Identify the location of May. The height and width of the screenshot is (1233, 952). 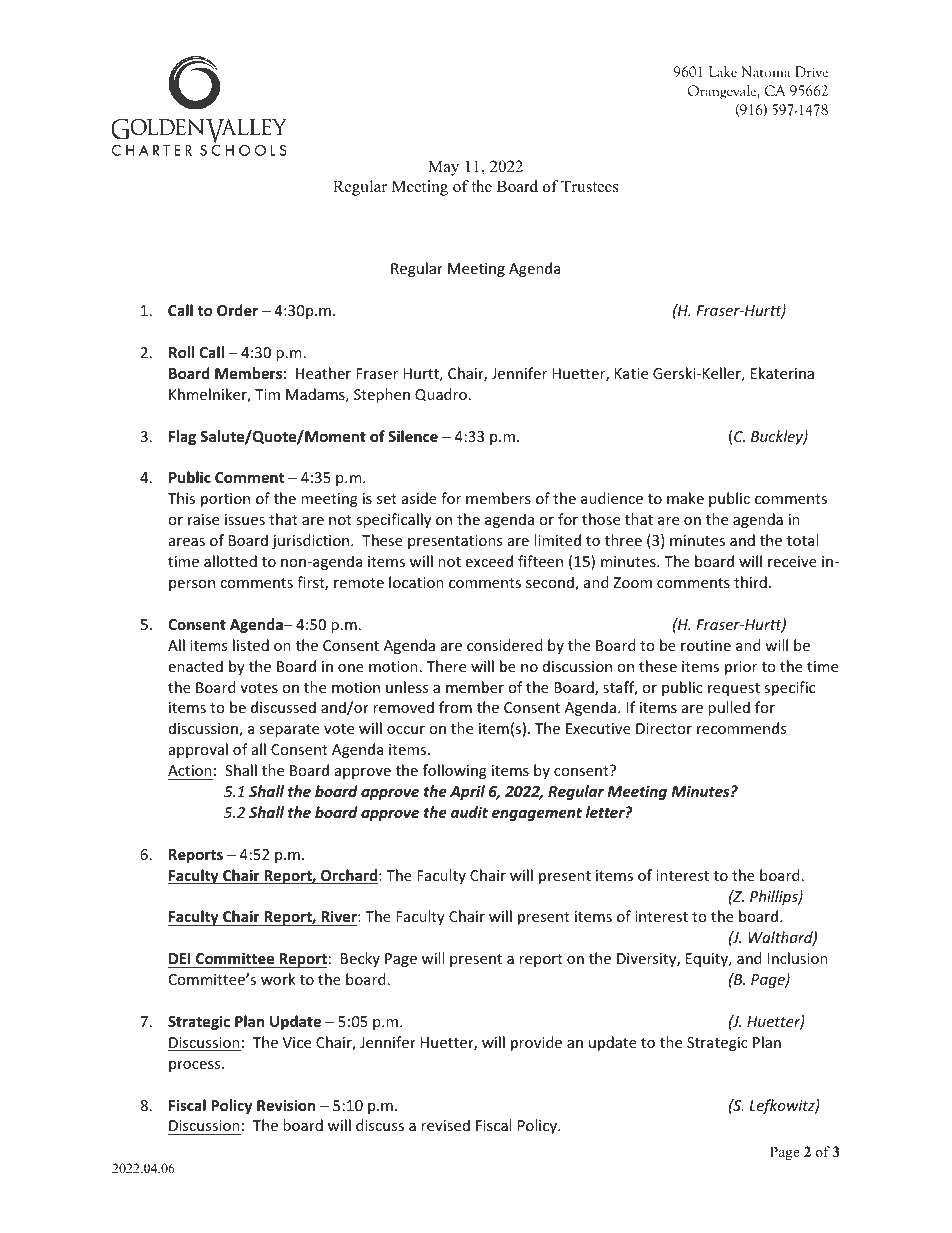
(443, 168).
